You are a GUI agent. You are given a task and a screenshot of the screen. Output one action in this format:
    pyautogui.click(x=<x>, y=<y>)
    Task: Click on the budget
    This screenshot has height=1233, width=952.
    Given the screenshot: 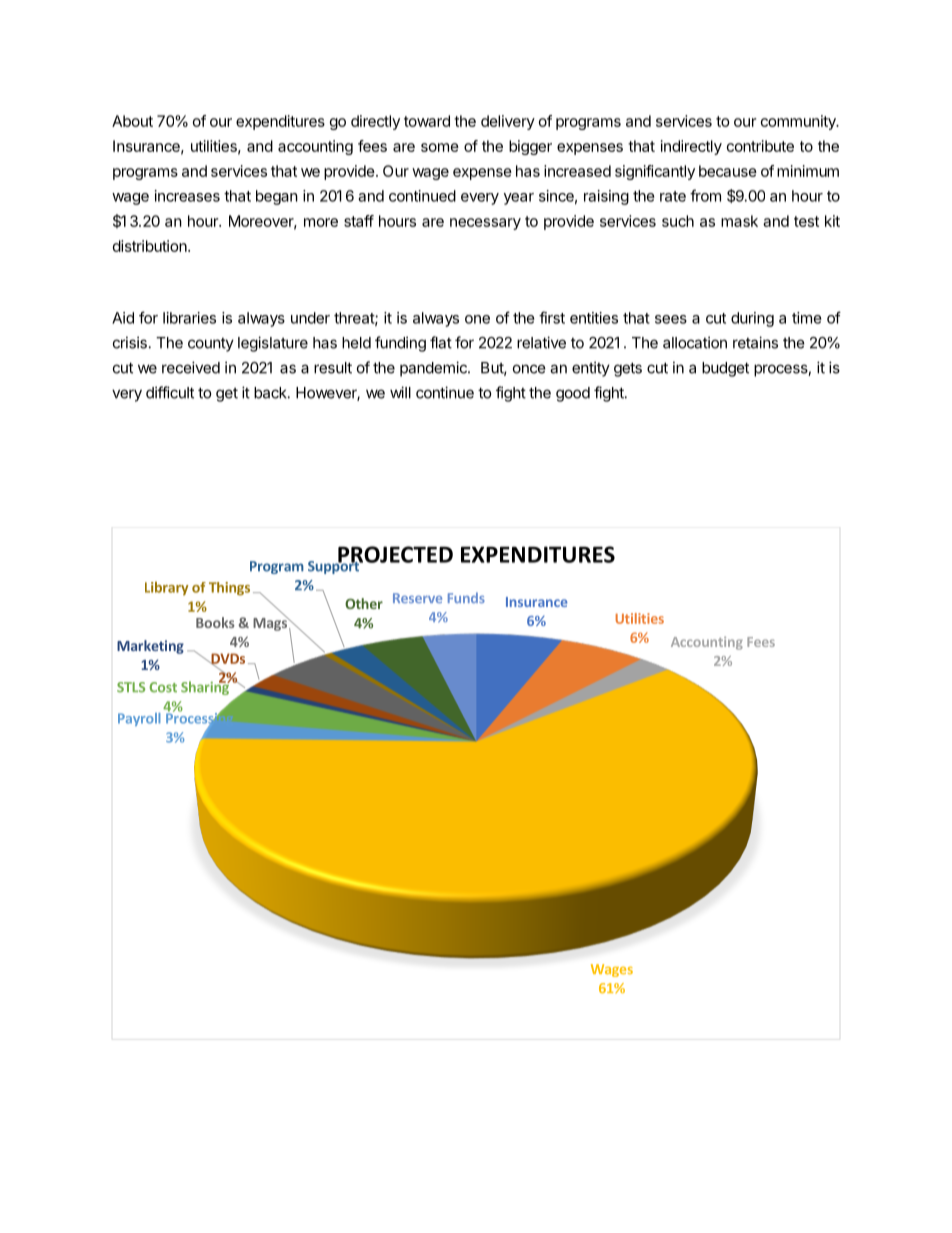 What is the action you would take?
    pyautogui.click(x=725, y=369)
